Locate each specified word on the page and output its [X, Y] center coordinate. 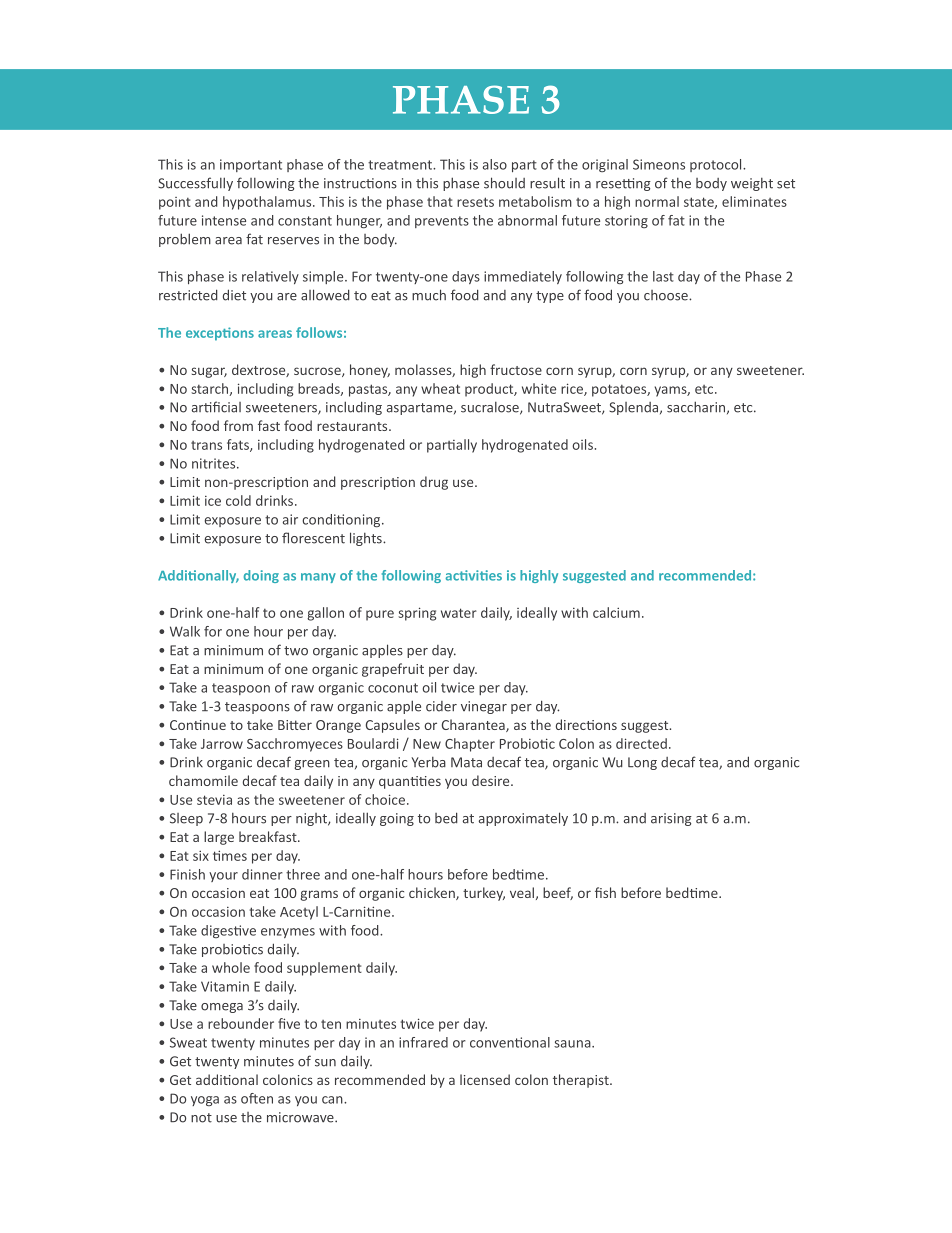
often [257, 1098]
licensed [485, 1079]
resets [475, 202]
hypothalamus [268, 203]
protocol [717, 165]
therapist [582, 1081]
